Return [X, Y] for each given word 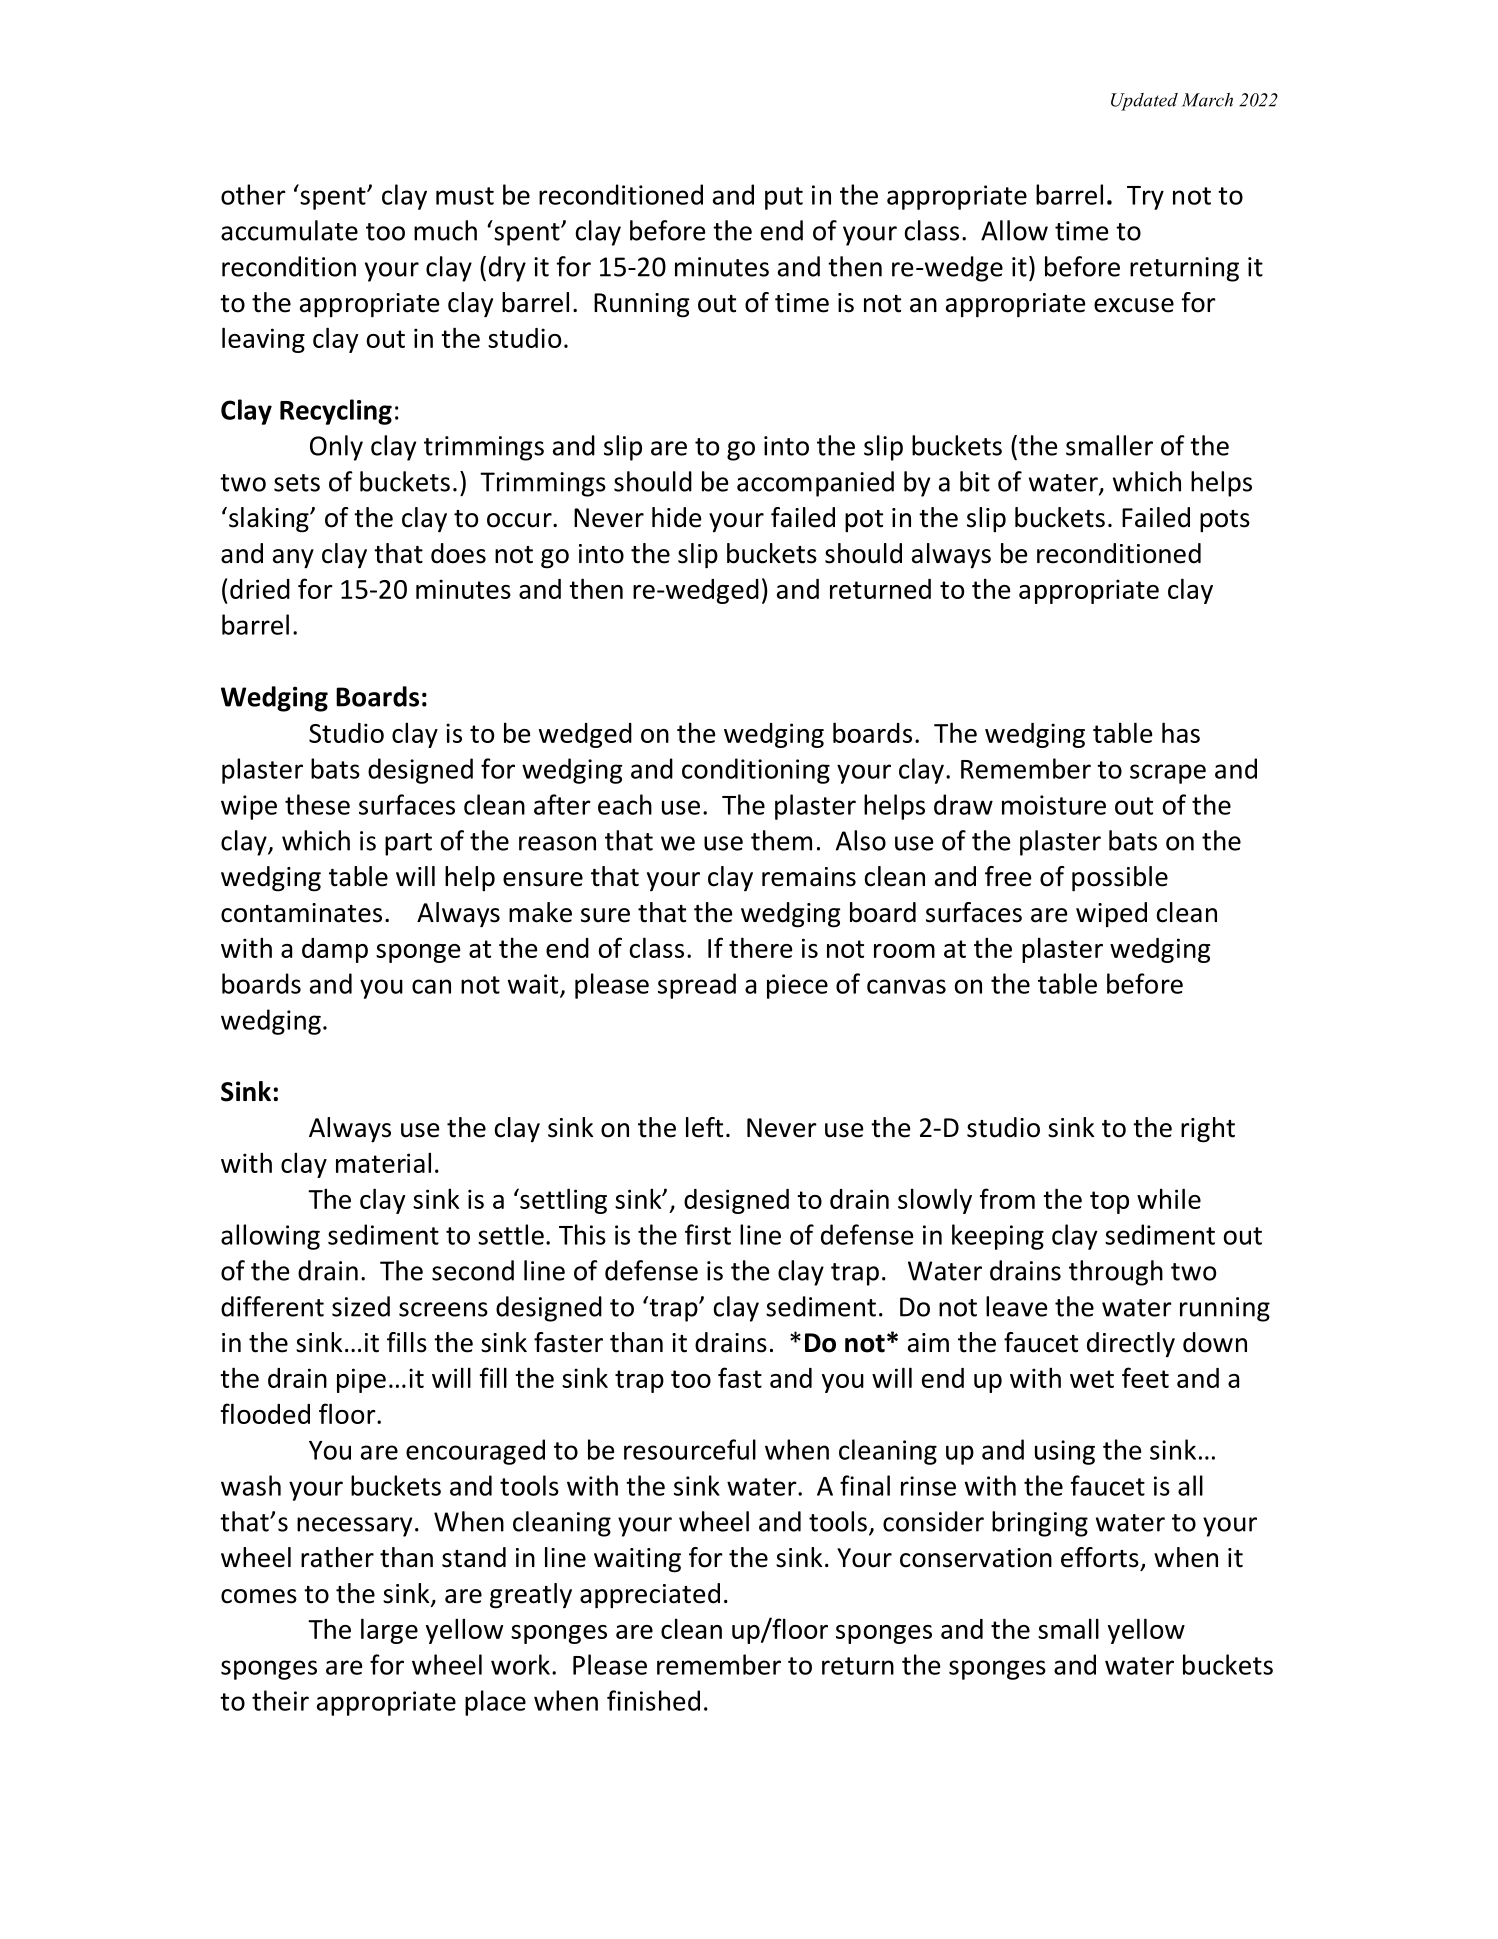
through [1116, 1273]
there [760, 947]
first [708, 1234]
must [465, 196]
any [293, 559]
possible [1120, 879]
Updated [1144, 102]
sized [361, 1306]
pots [1225, 521]
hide [676, 517]
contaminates [301, 913]
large [389, 1631]
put [784, 198]
